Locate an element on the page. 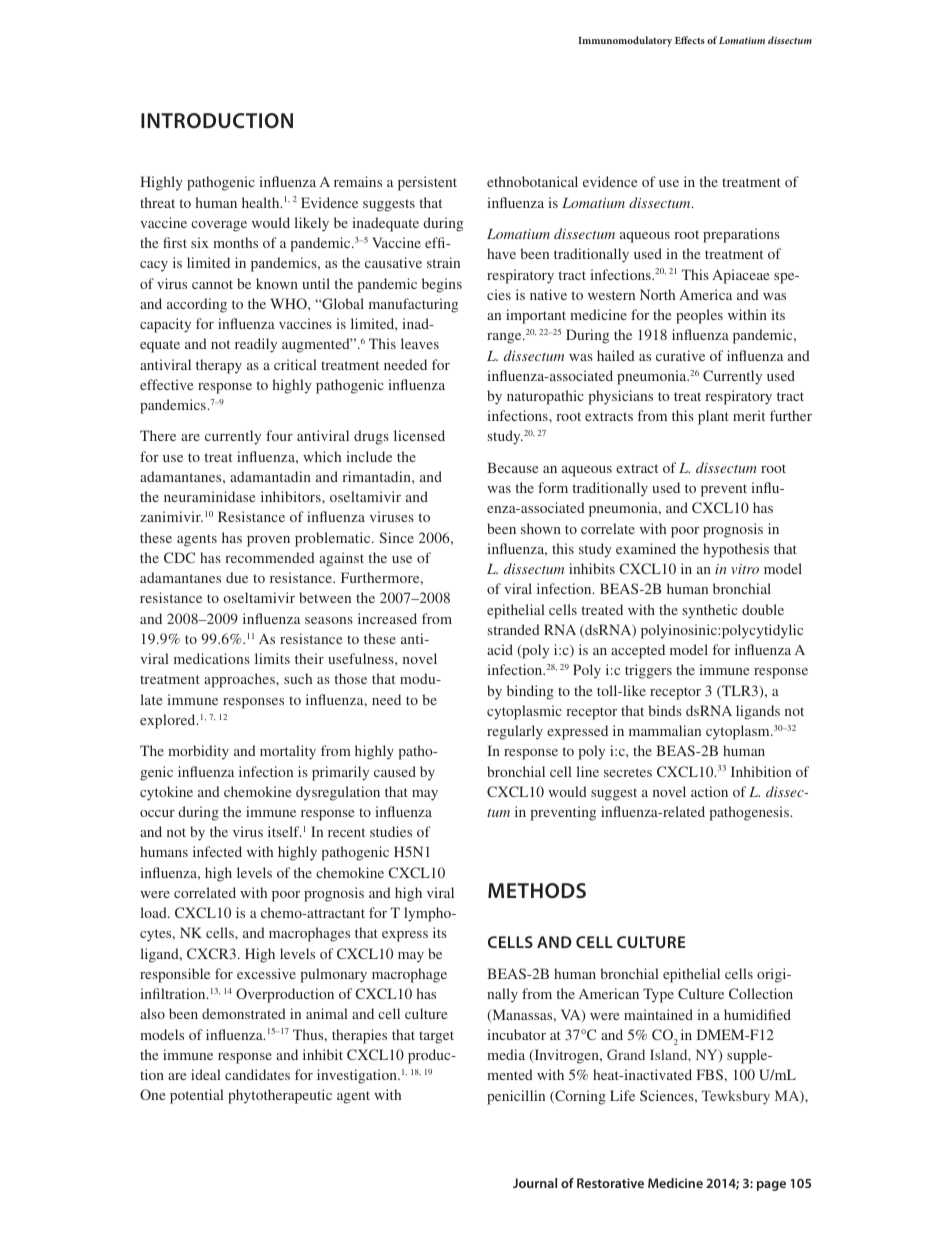 The width and height of the document is (952, 1233). persistent is located at coordinates (427, 183).
